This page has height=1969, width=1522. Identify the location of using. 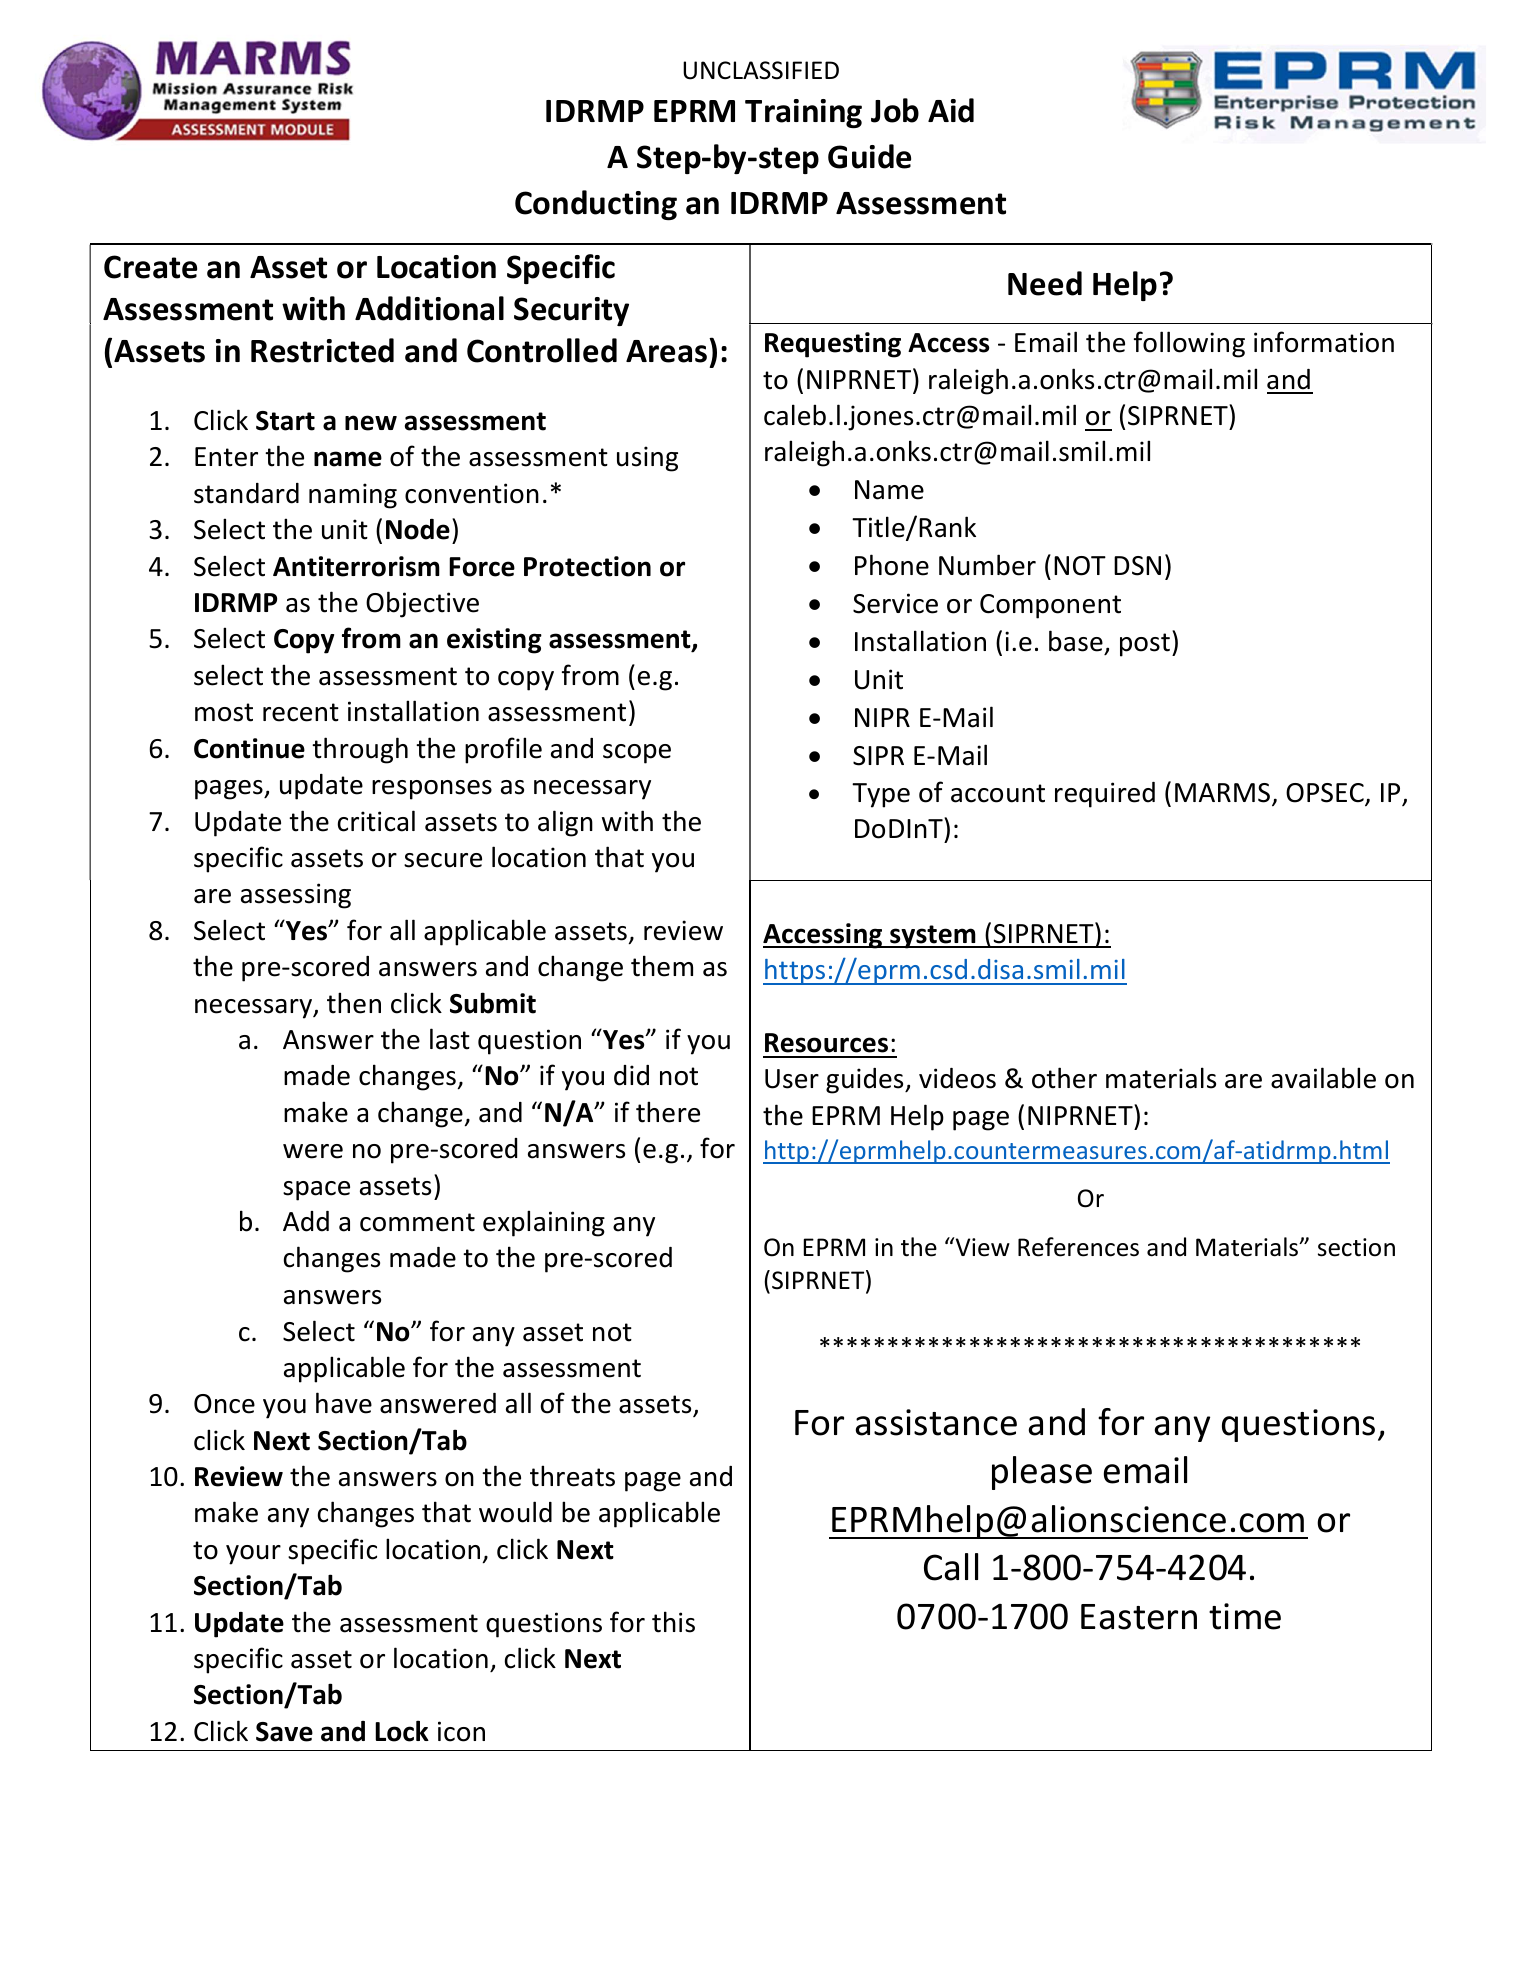
(647, 459).
